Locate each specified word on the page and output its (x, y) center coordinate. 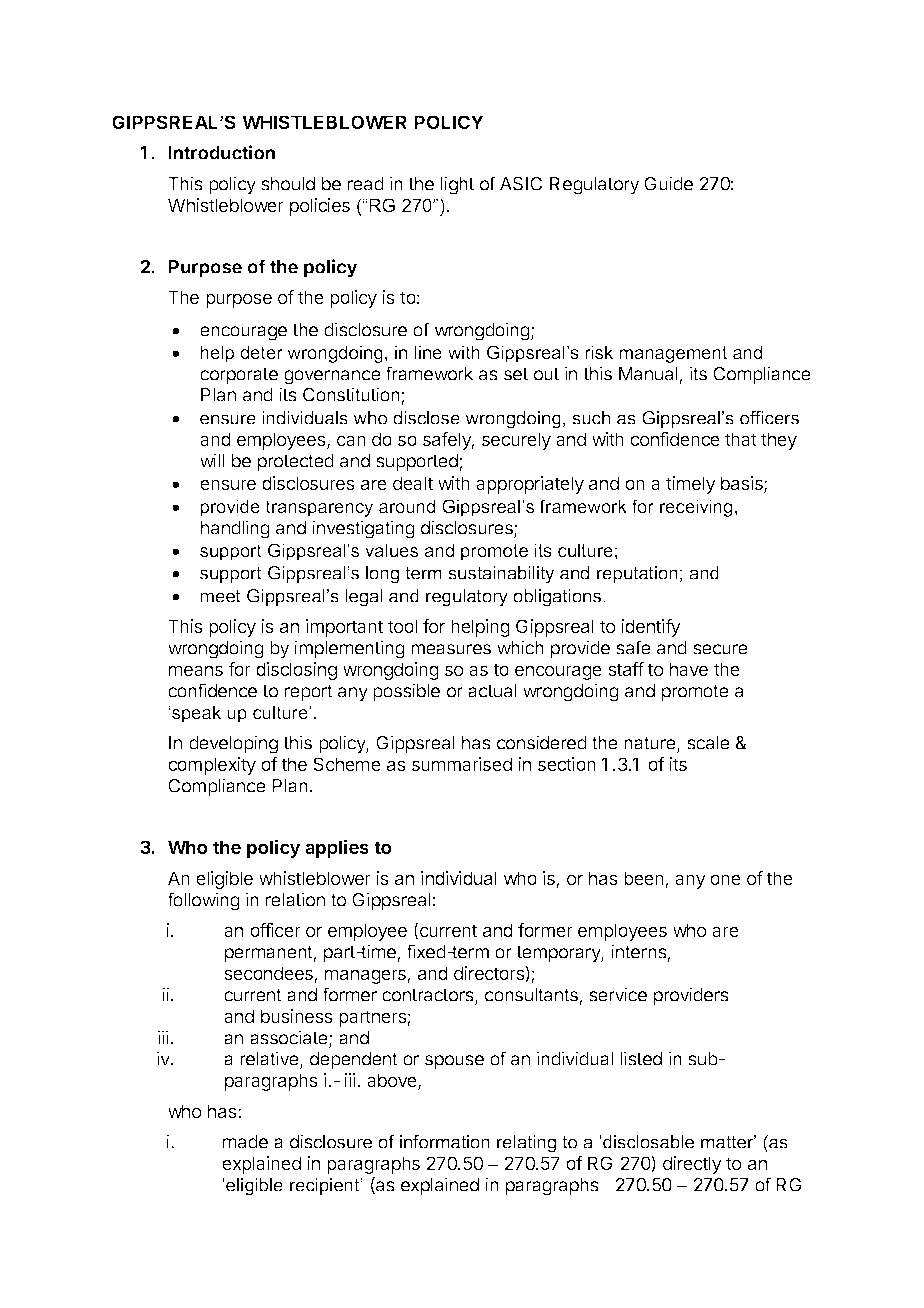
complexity (212, 766)
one (725, 879)
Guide (668, 183)
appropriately (530, 485)
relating (526, 1144)
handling (235, 529)
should (288, 184)
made (245, 1142)
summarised (462, 764)
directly (692, 1165)
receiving (696, 508)
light (457, 185)
